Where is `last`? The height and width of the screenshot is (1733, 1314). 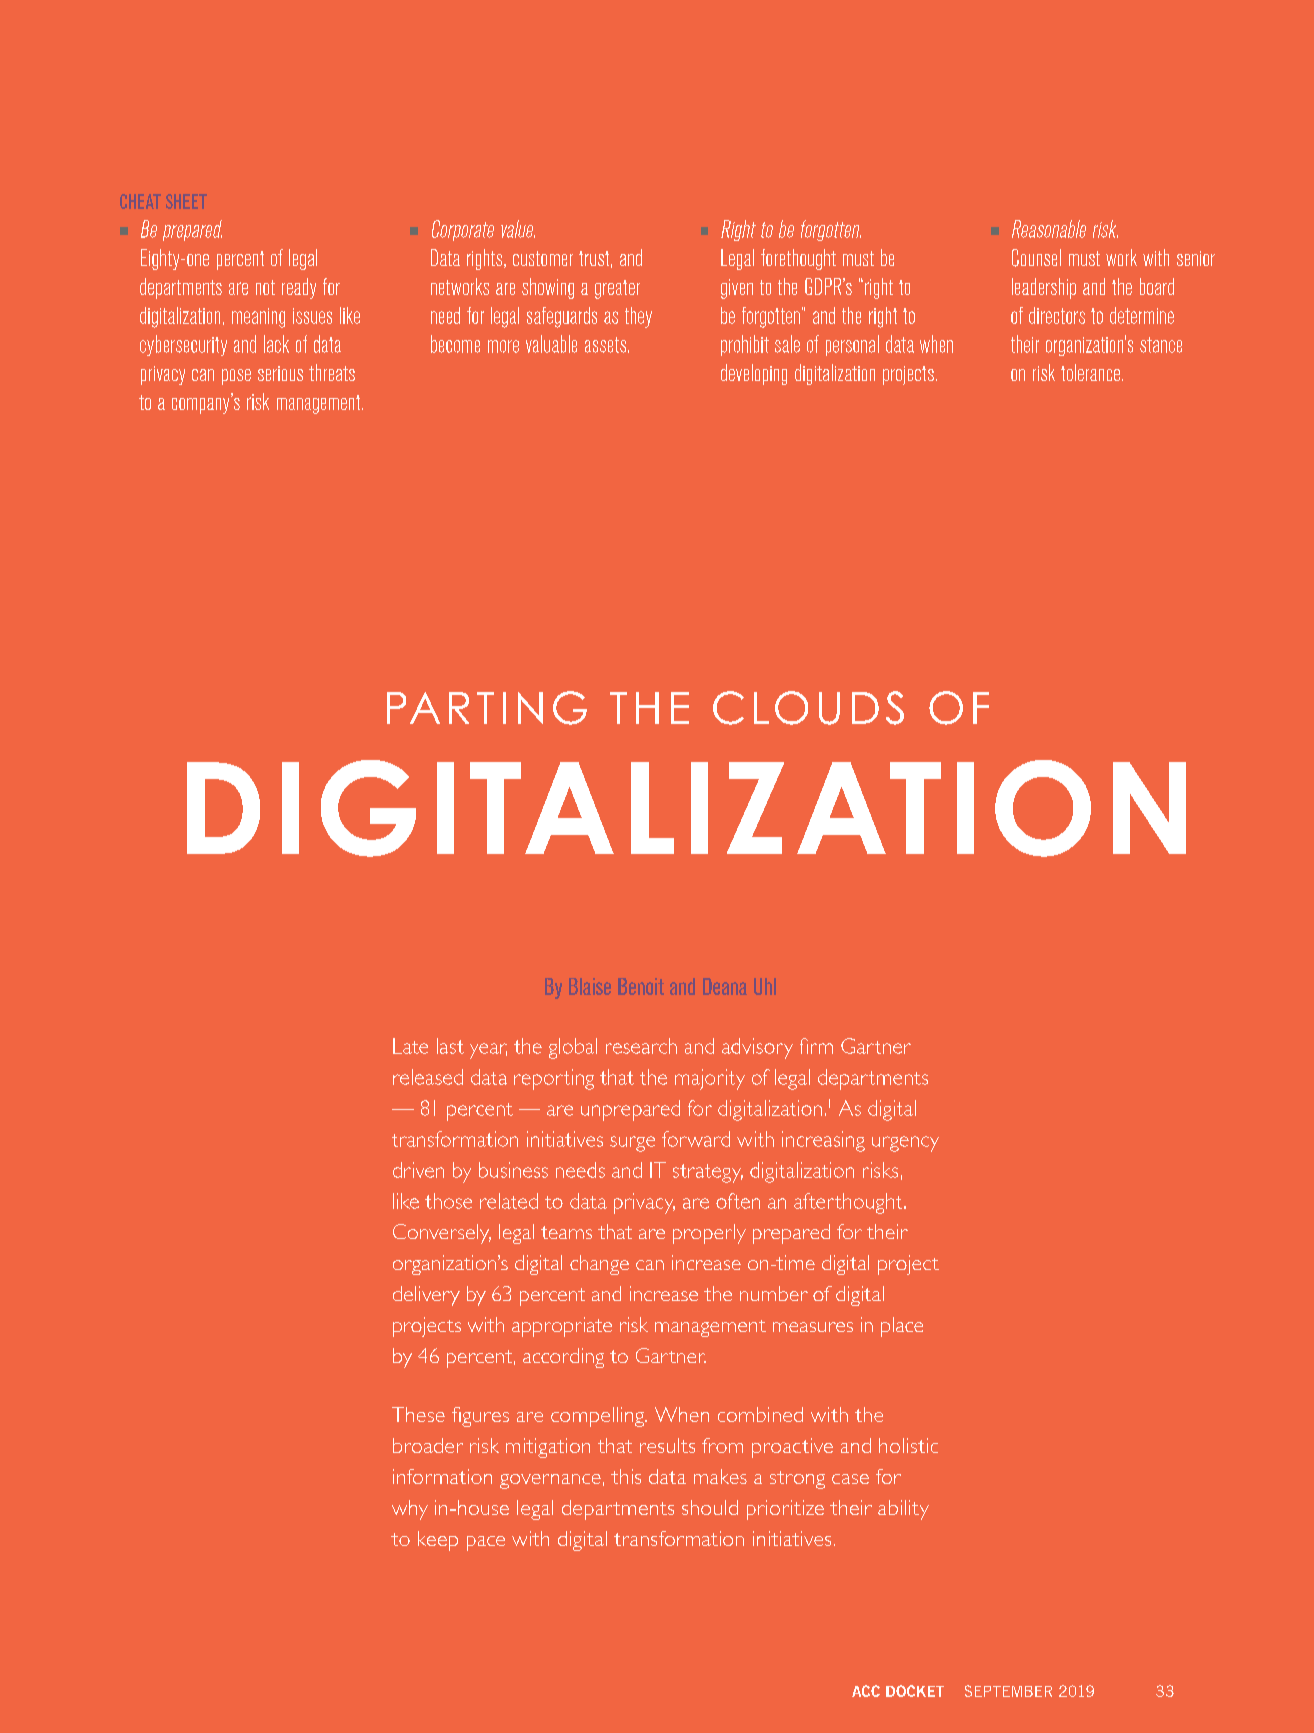
last is located at coordinates (450, 1046).
